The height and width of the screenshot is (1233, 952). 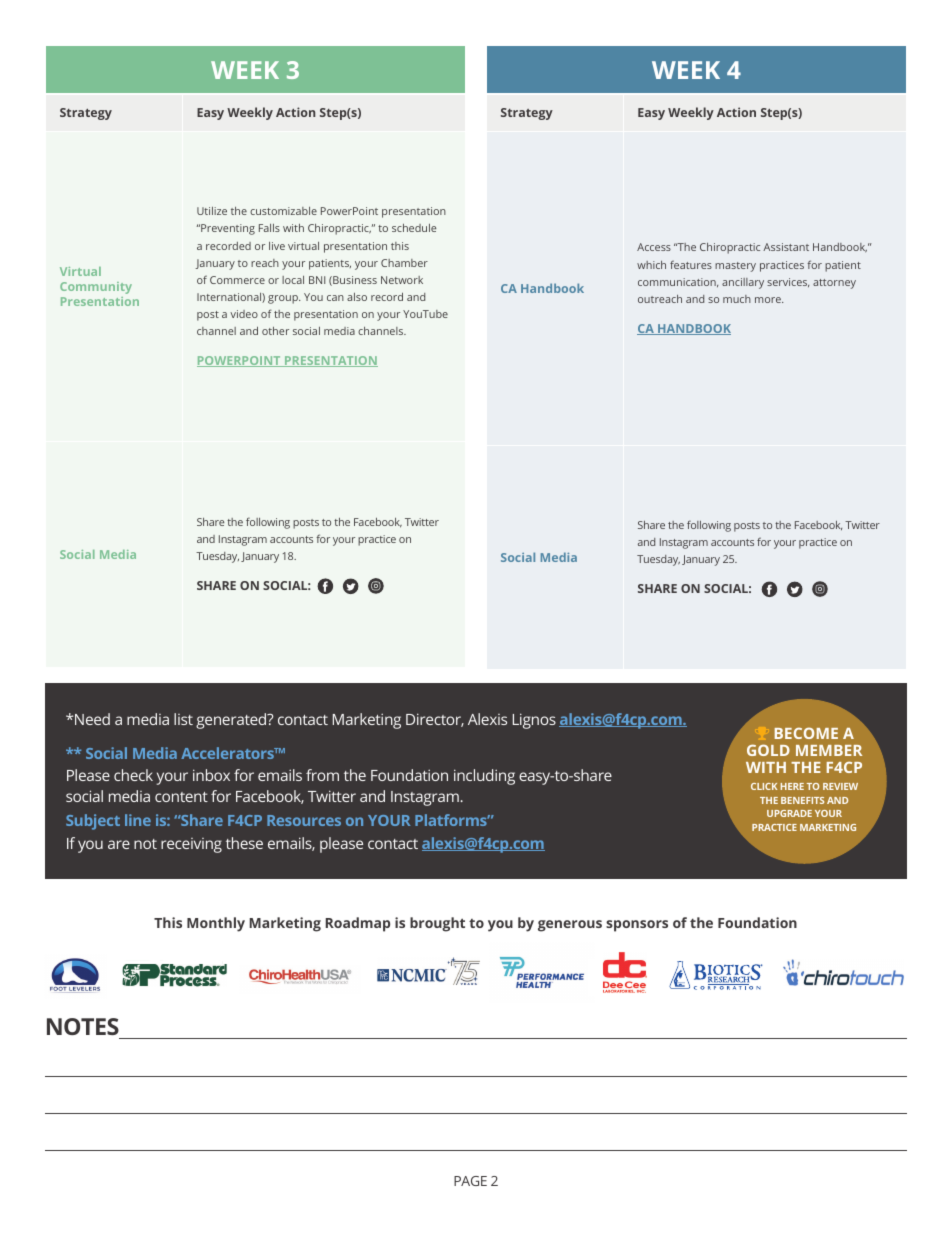 What do you see at coordinates (786, 247) in the screenshot?
I see `Assistant` at bounding box center [786, 247].
